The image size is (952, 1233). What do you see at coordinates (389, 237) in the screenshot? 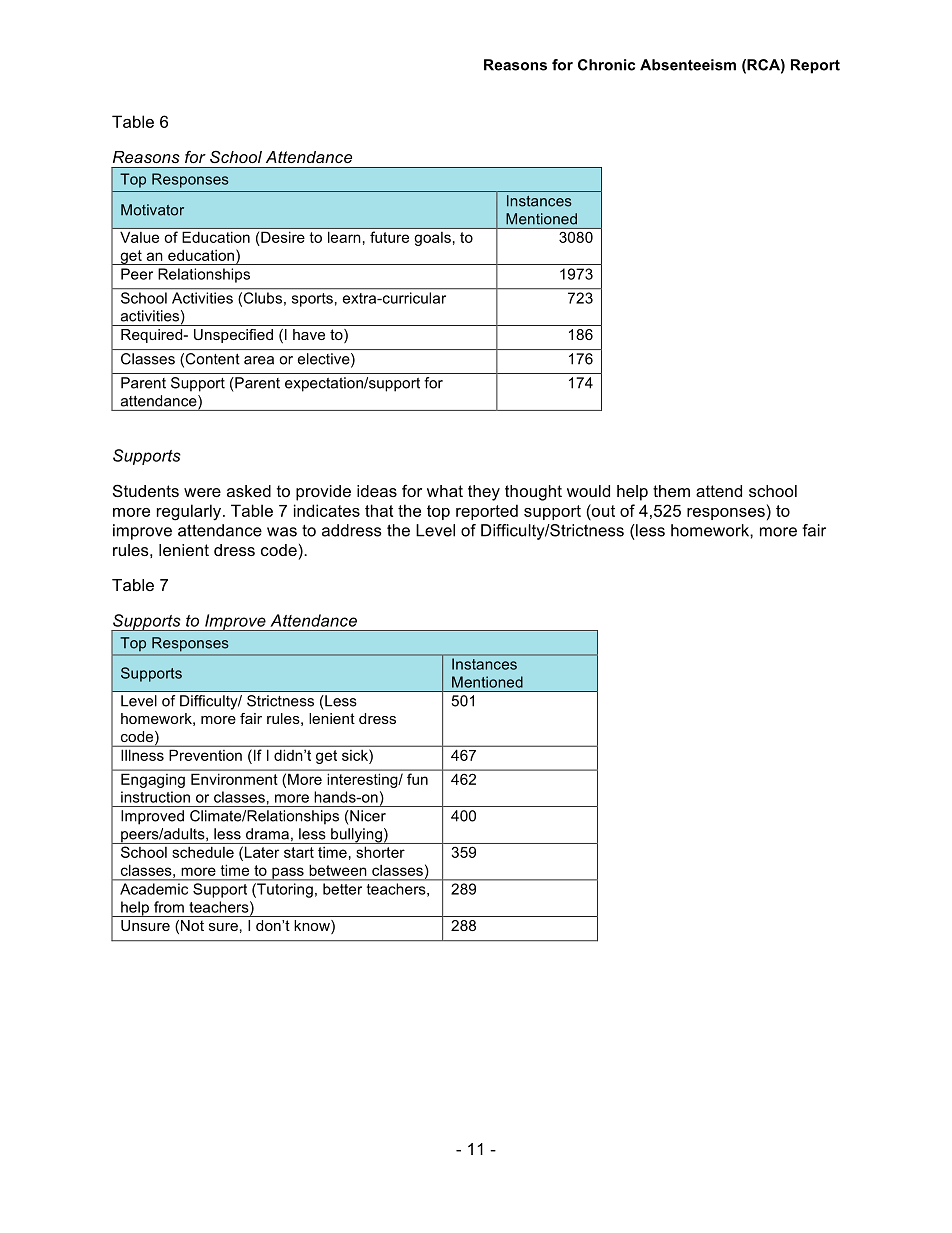
I see `future` at bounding box center [389, 237].
